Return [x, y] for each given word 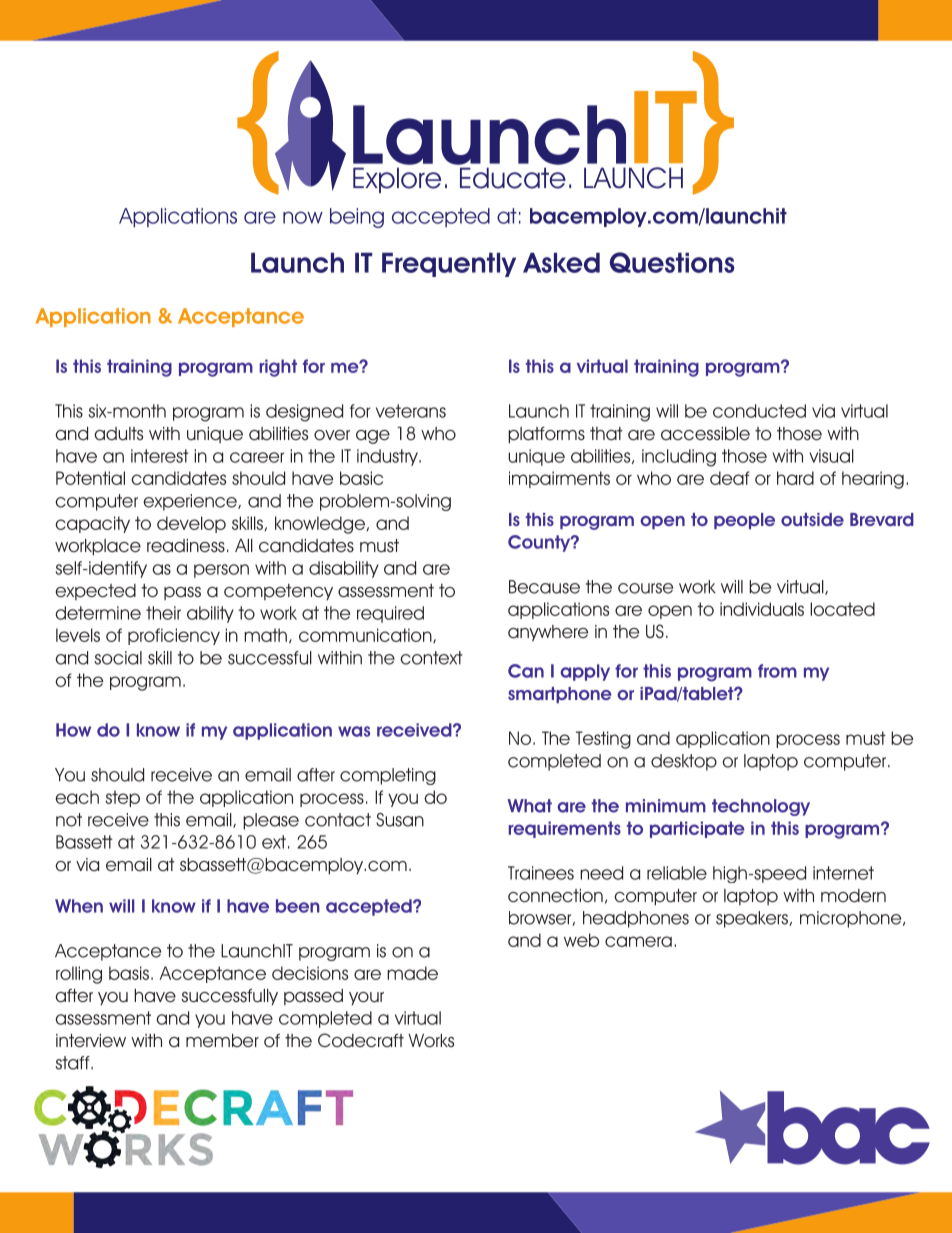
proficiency [174, 636]
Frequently [449, 265]
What [529, 806]
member [222, 1040]
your [366, 998]
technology [761, 807]
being [357, 218]
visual [831, 456]
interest [160, 456]
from [777, 671]
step [122, 798]
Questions [672, 262]
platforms [546, 435]
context [431, 658]
